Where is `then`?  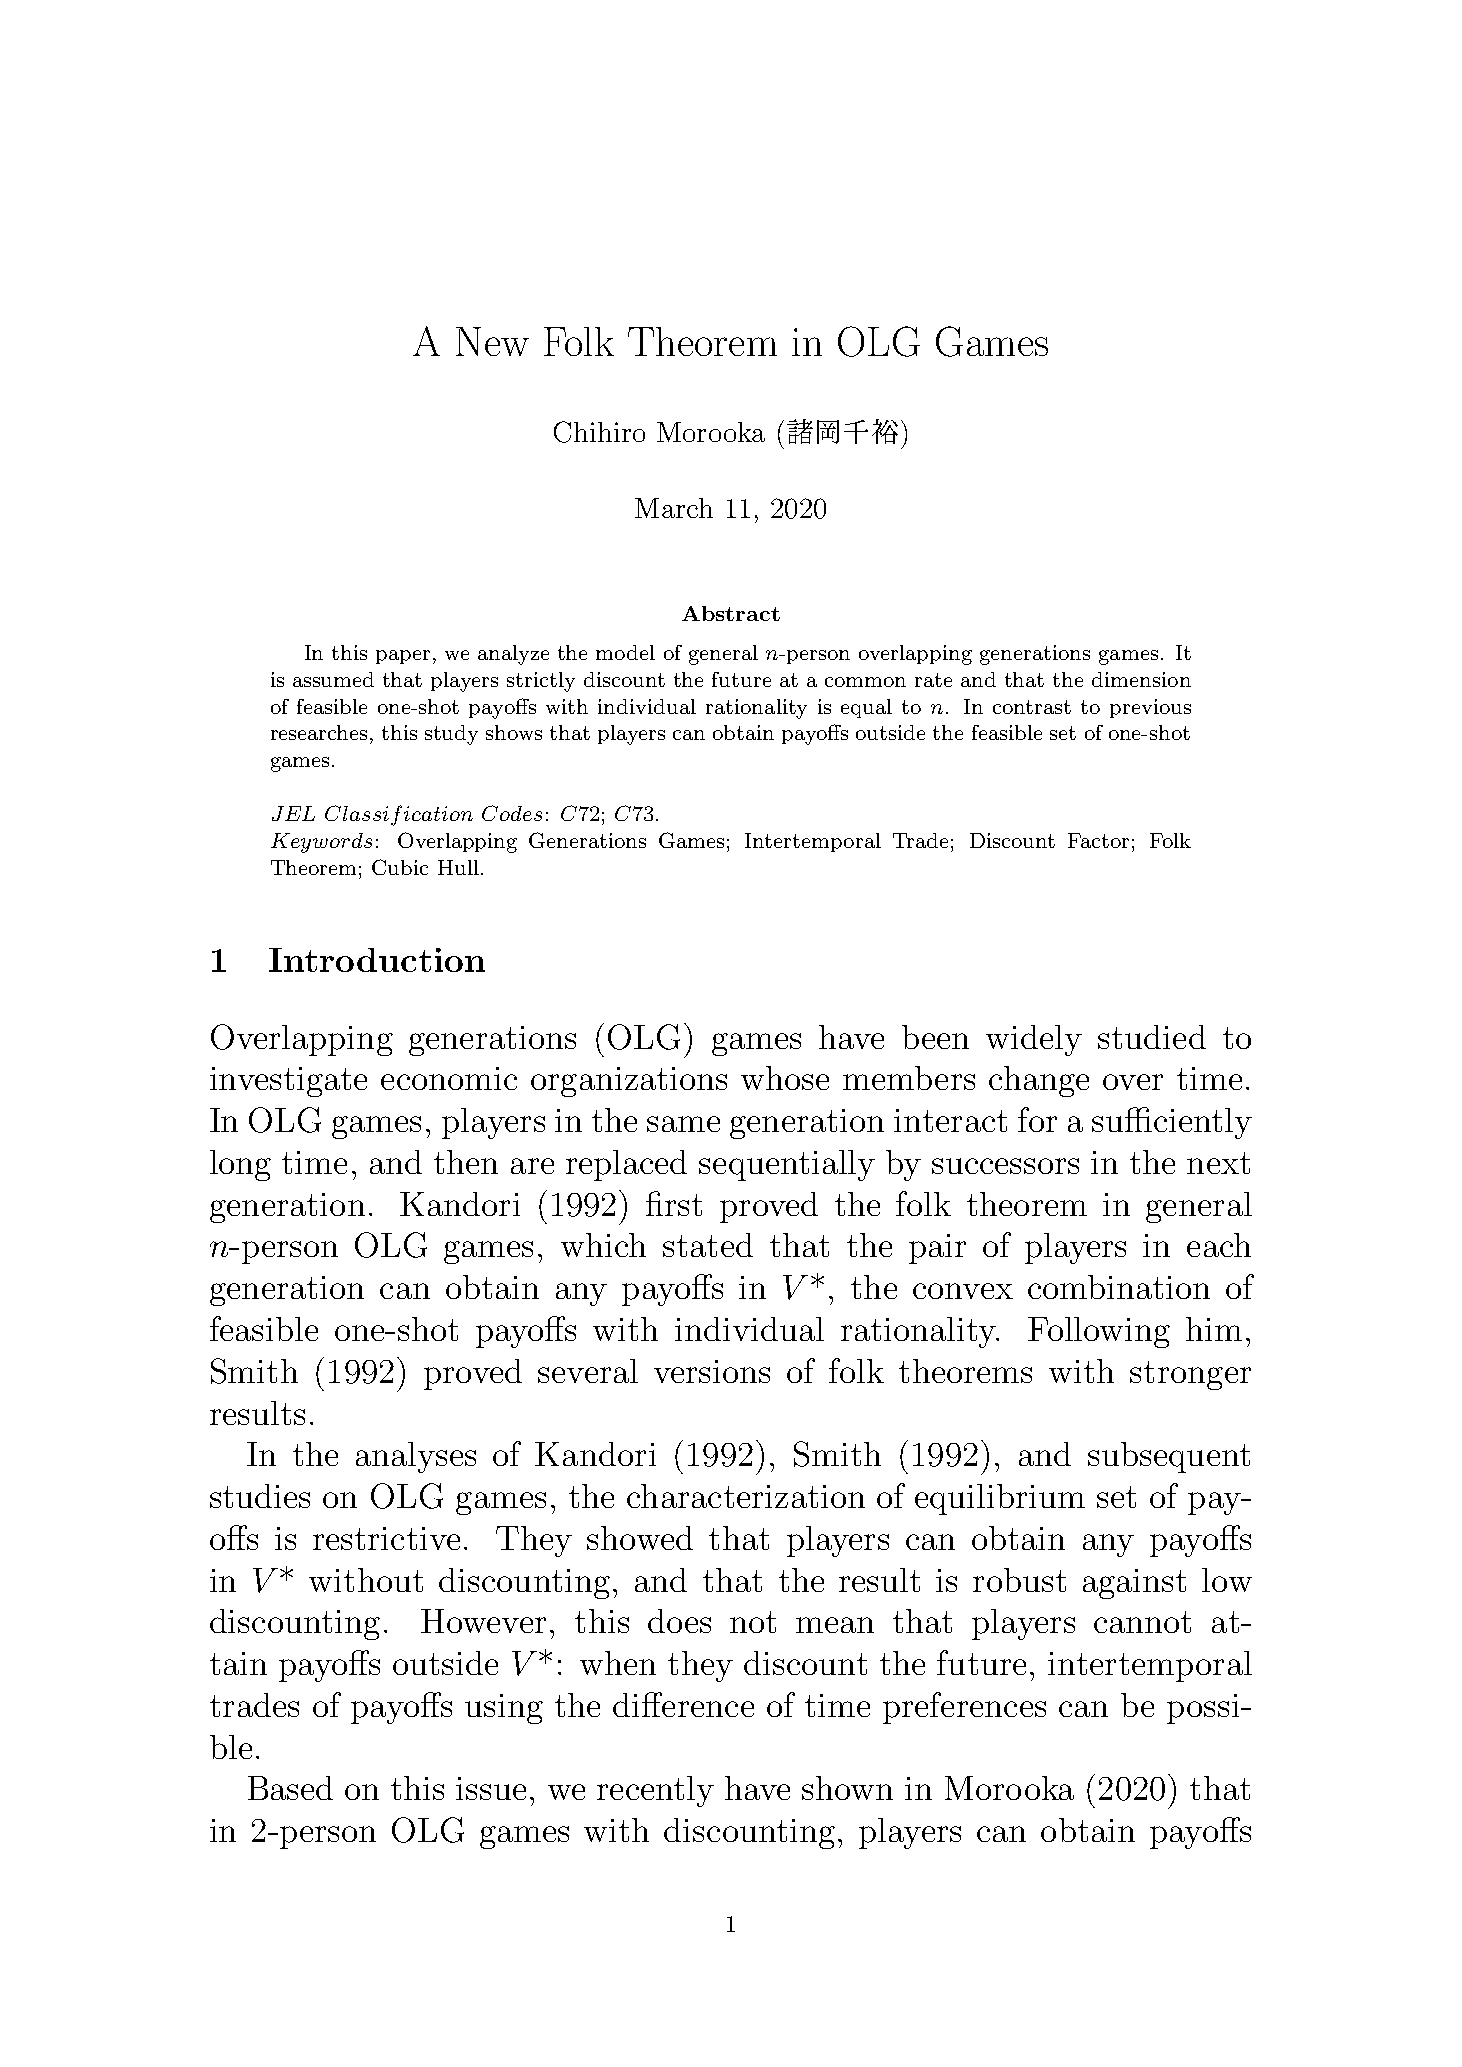 then is located at coordinates (466, 1162).
